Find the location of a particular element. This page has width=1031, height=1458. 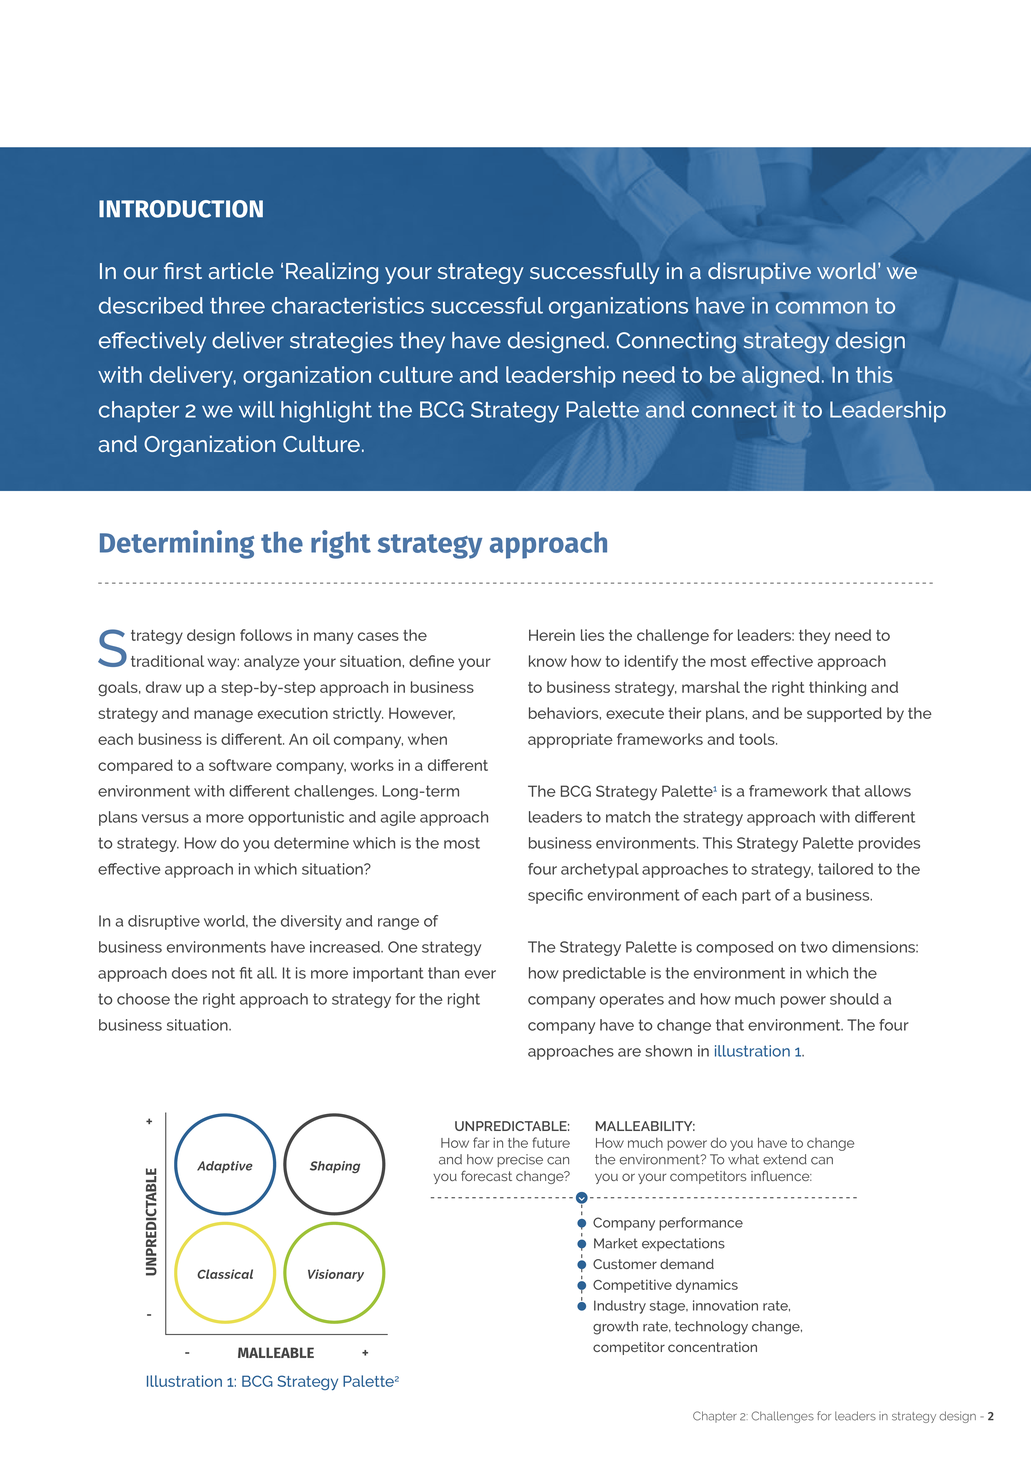

innovation is located at coordinates (725, 1305).
